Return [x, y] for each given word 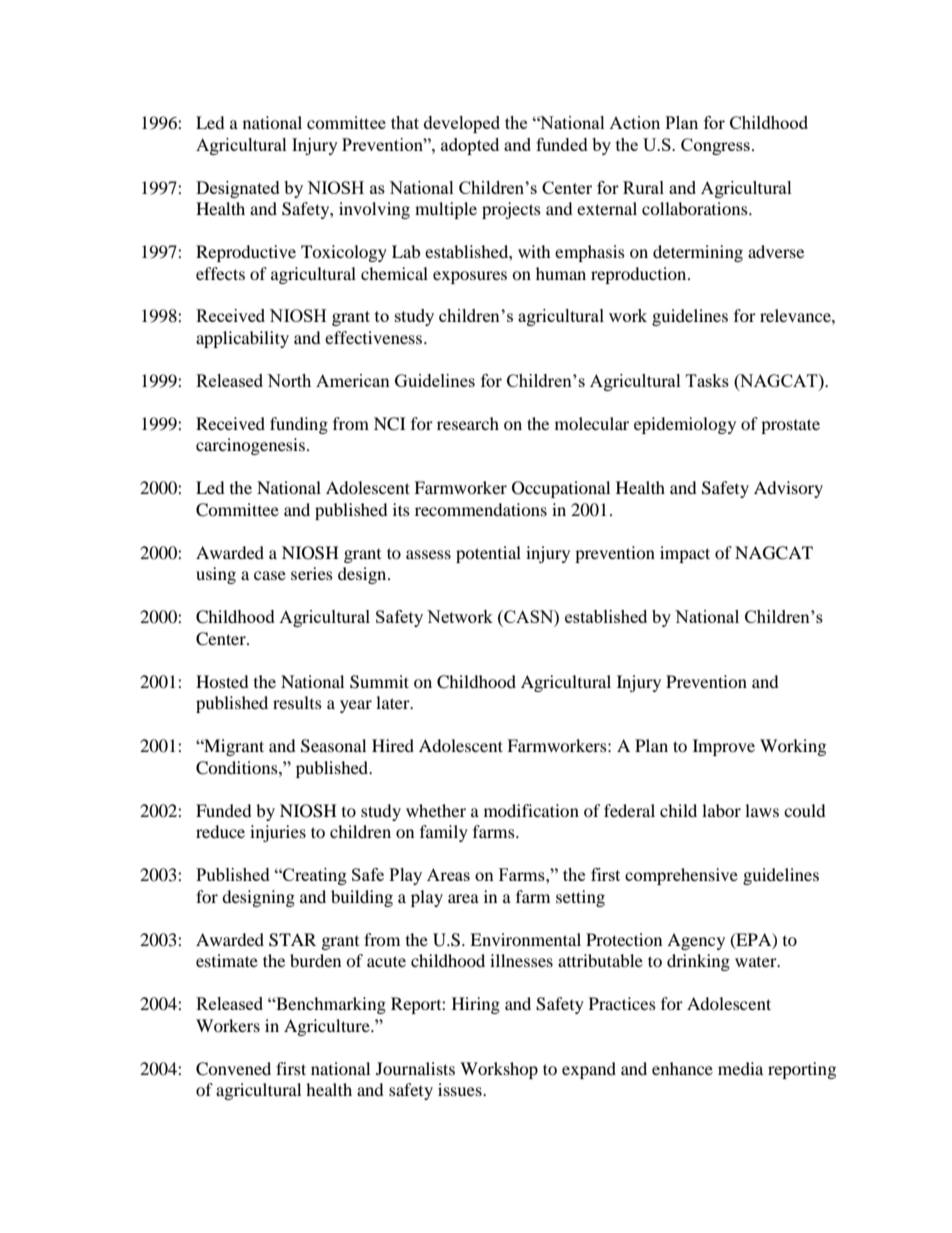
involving [374, 210]
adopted [470, 146]
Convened [233, 1069]
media [740, 1068]
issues [461, 1089]
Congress [715, 146]
